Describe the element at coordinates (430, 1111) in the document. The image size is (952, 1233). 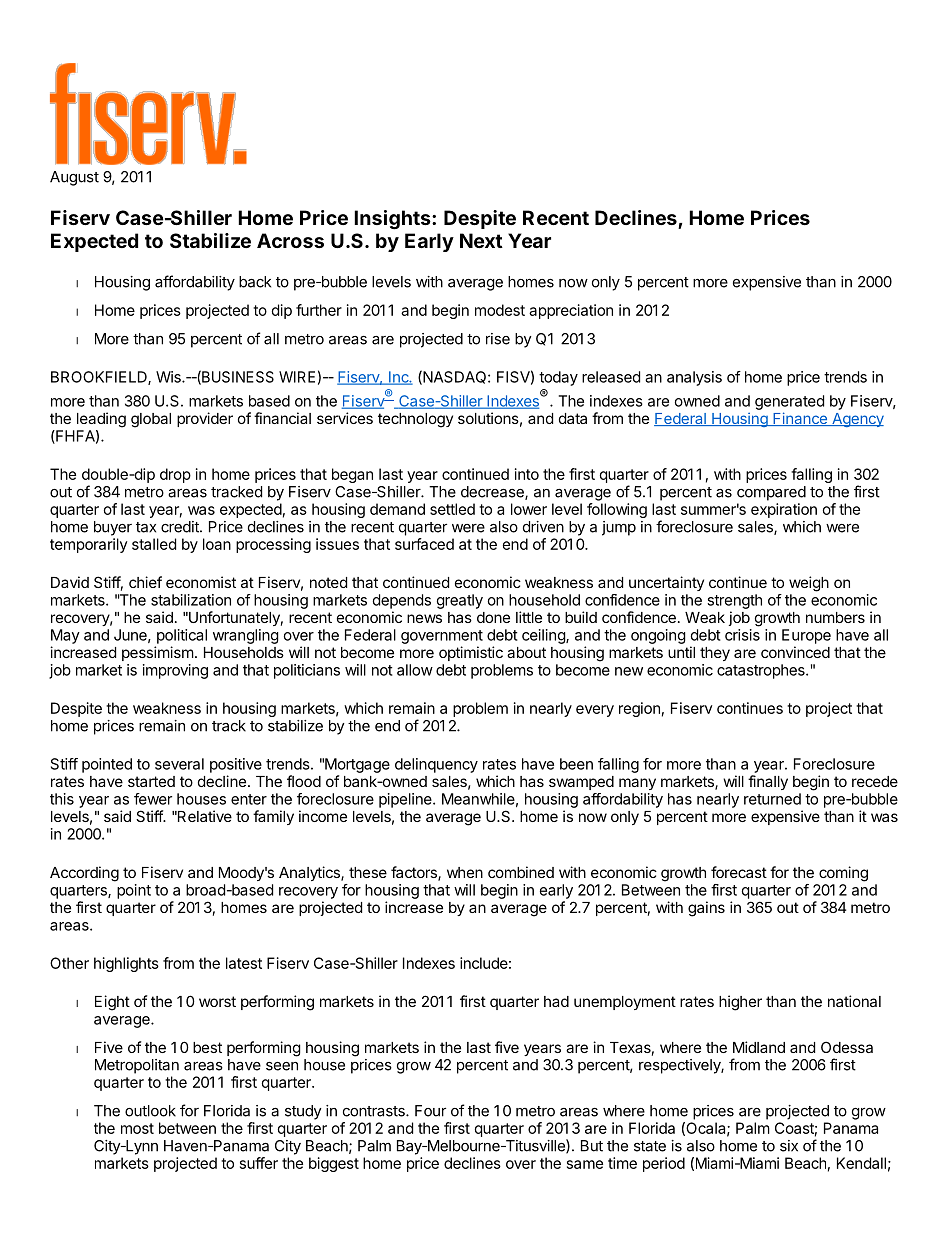
I see `Four` at that location.
